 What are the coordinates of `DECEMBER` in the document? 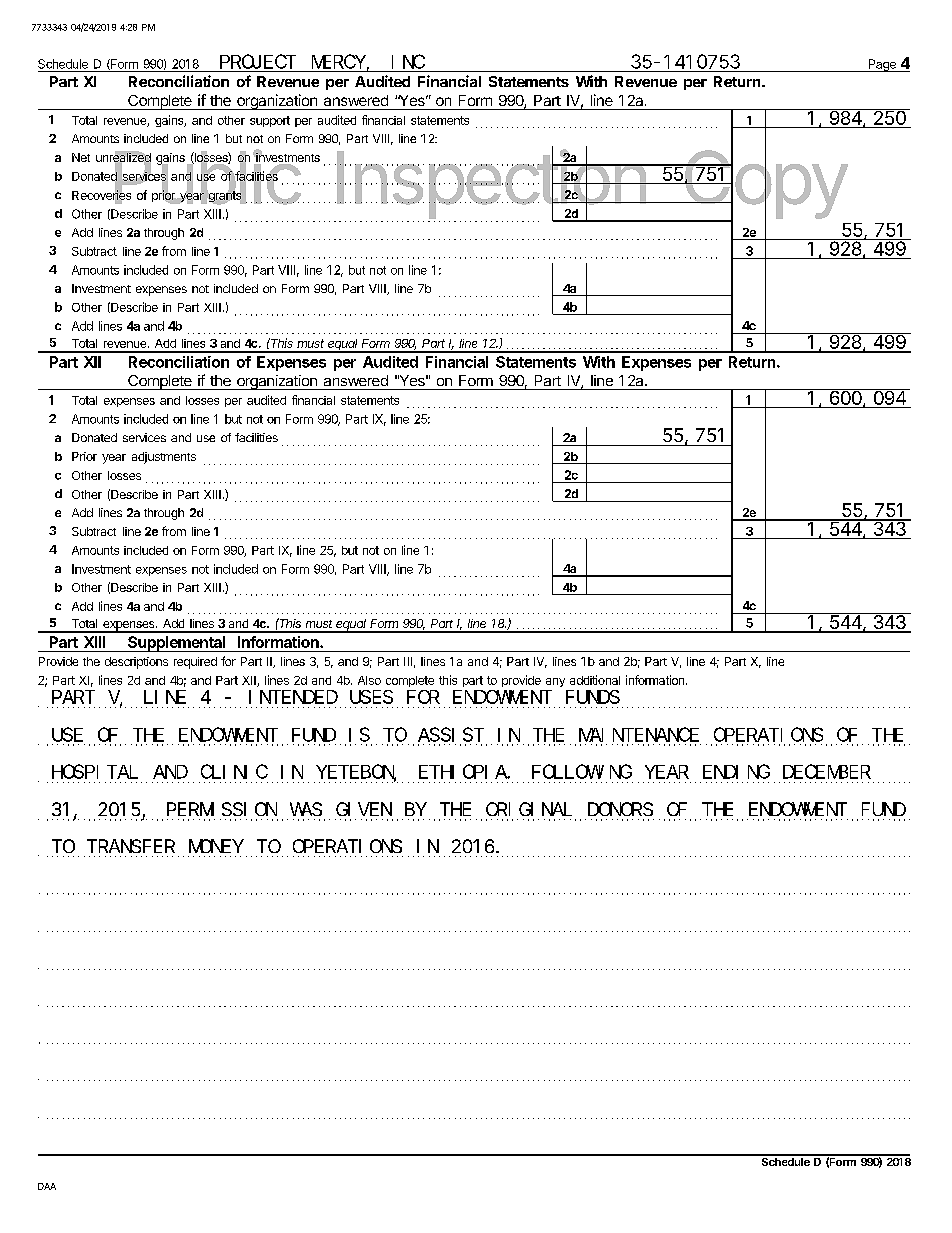 It's located at (827, 772).
